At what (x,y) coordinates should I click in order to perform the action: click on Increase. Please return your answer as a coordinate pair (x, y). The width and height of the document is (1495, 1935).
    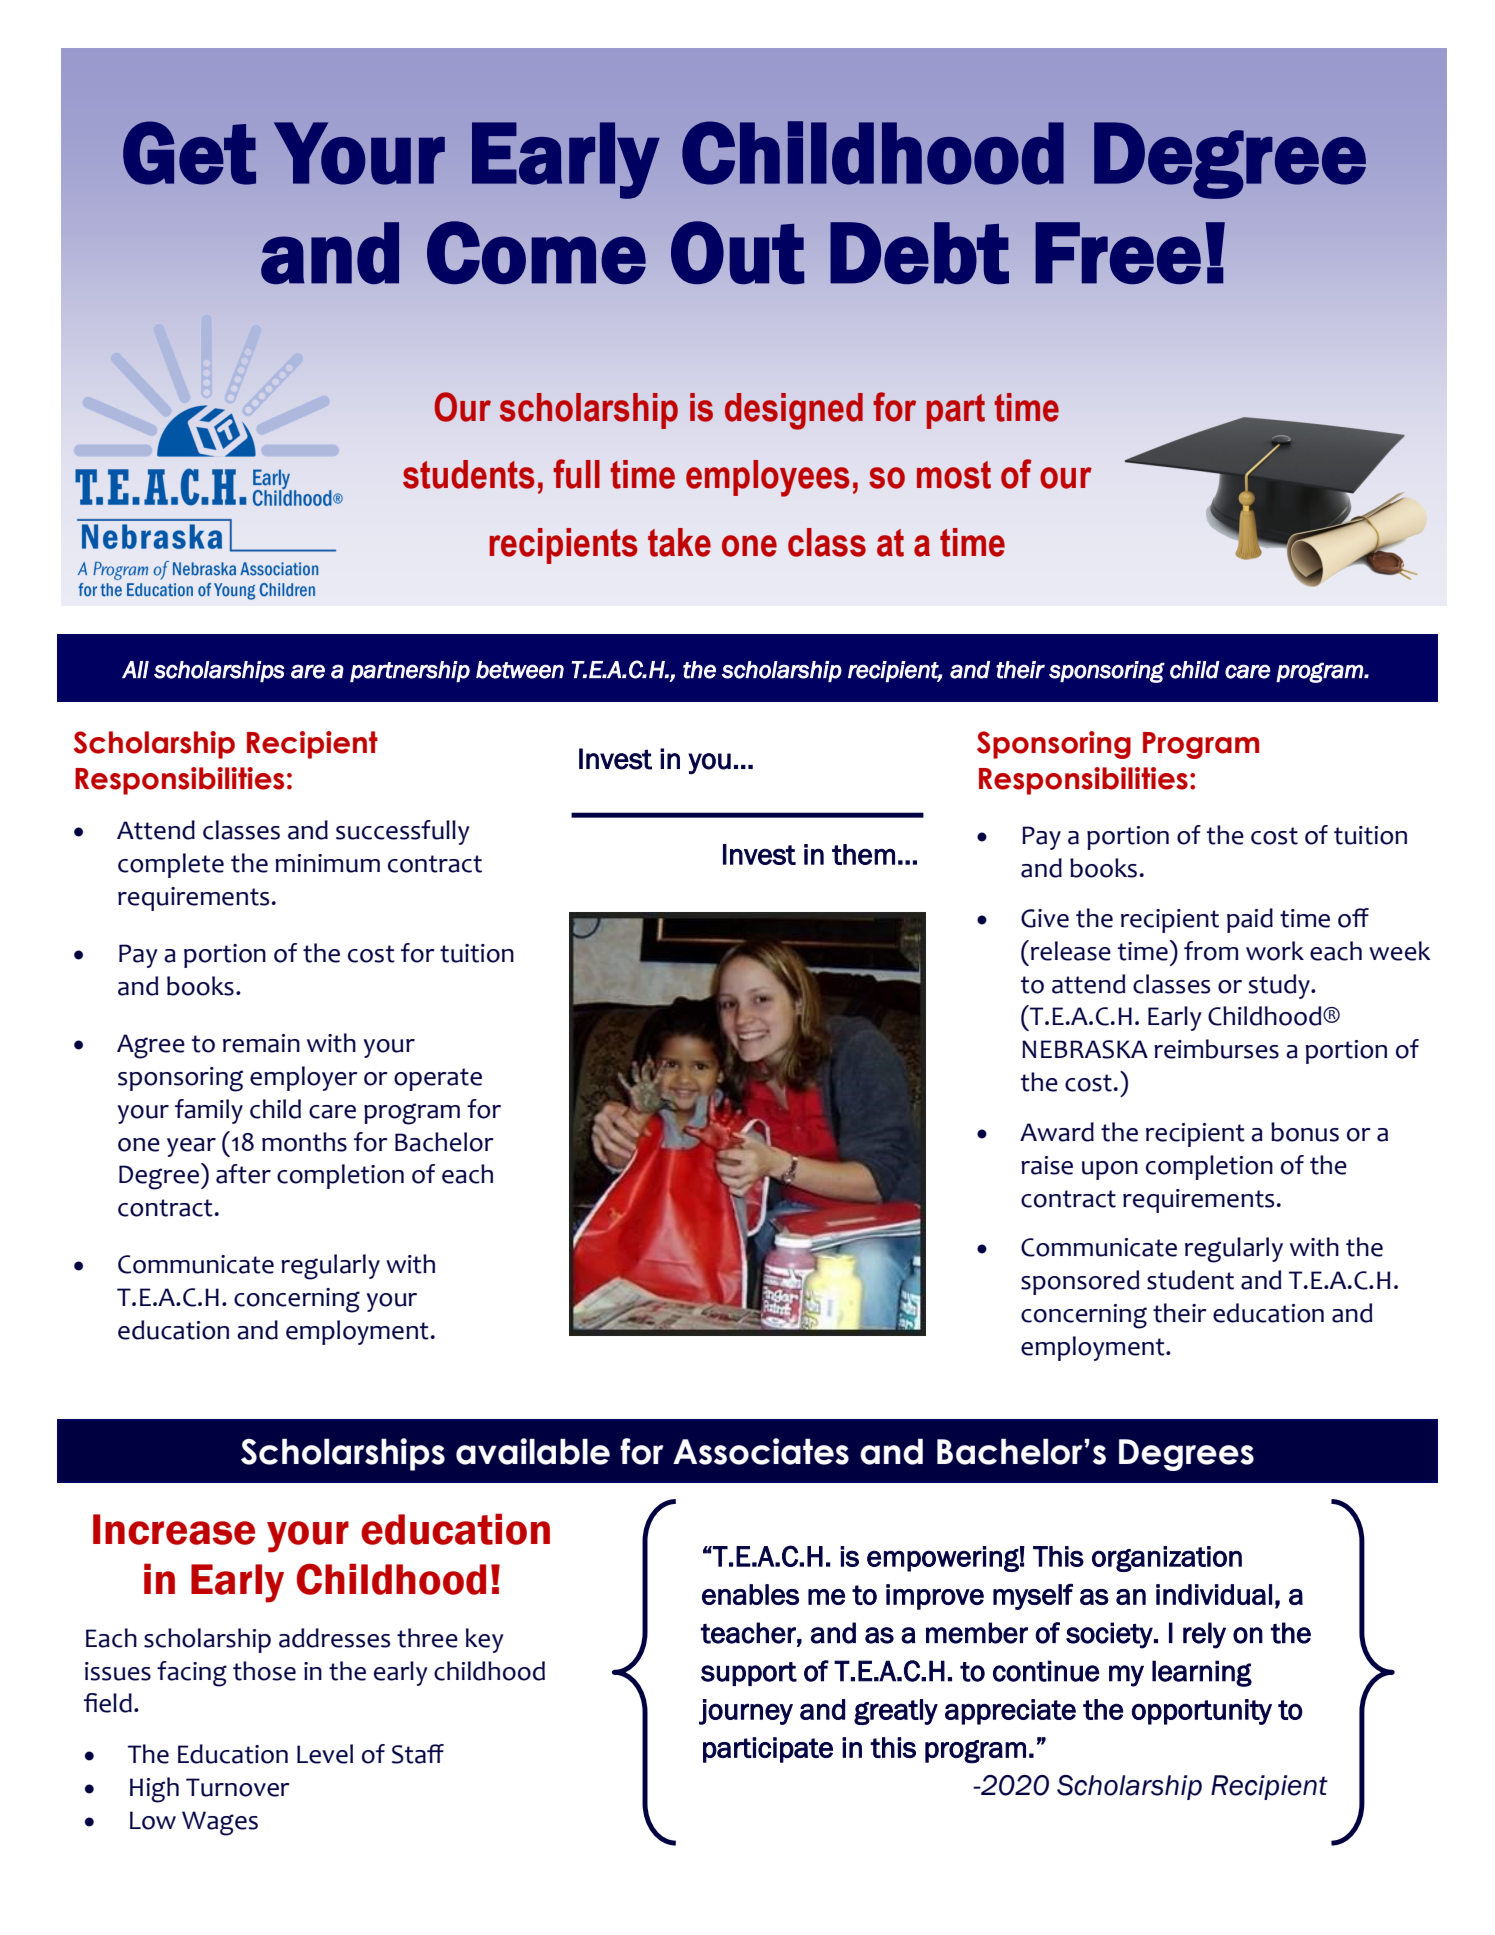
    Looking at the image, I should click on (174, 1529).
